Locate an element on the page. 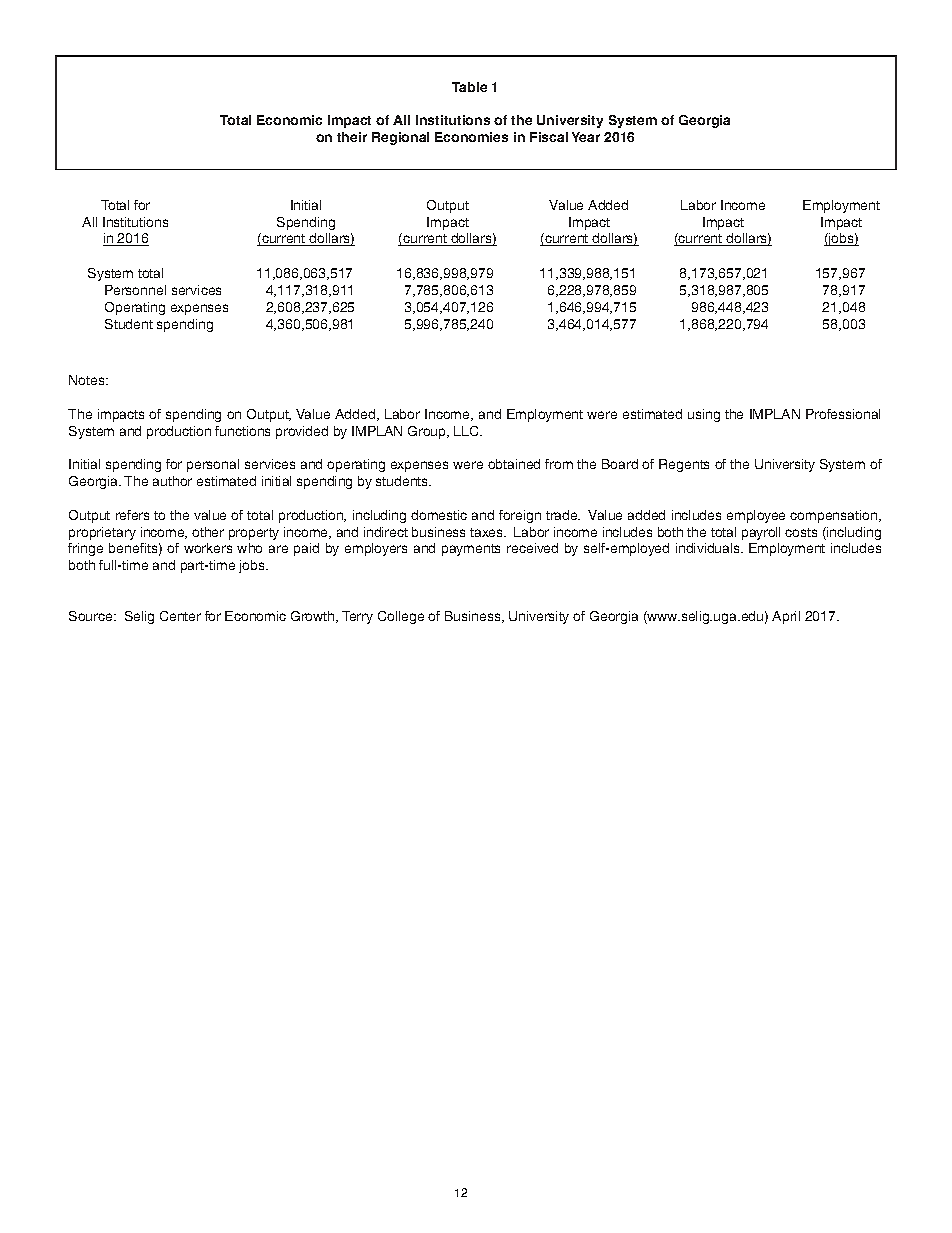 This document has height=1233, width=952. Year is located at coordinates (586, 137).
